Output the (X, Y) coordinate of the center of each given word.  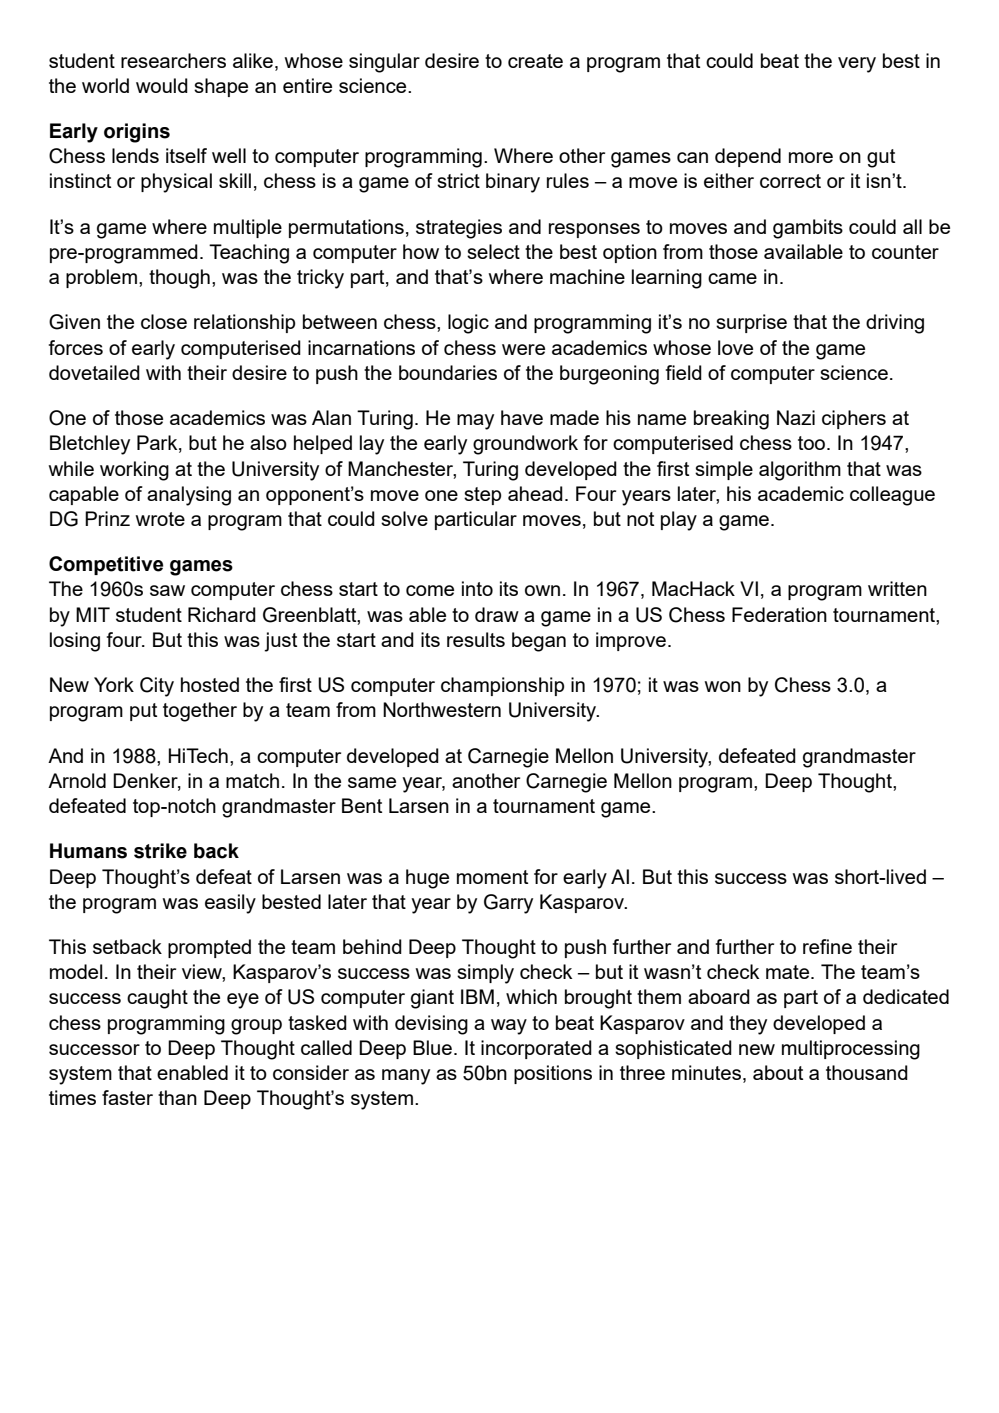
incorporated (536, 1049)
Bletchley (90, 445)
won (723, 686)
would (162, 85)
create (535, 61)
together (200, 712)
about (778, 1072)
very (857, 65)
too (813, 443)
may (475, 422)
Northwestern (442, 709)
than (177, 1097)
